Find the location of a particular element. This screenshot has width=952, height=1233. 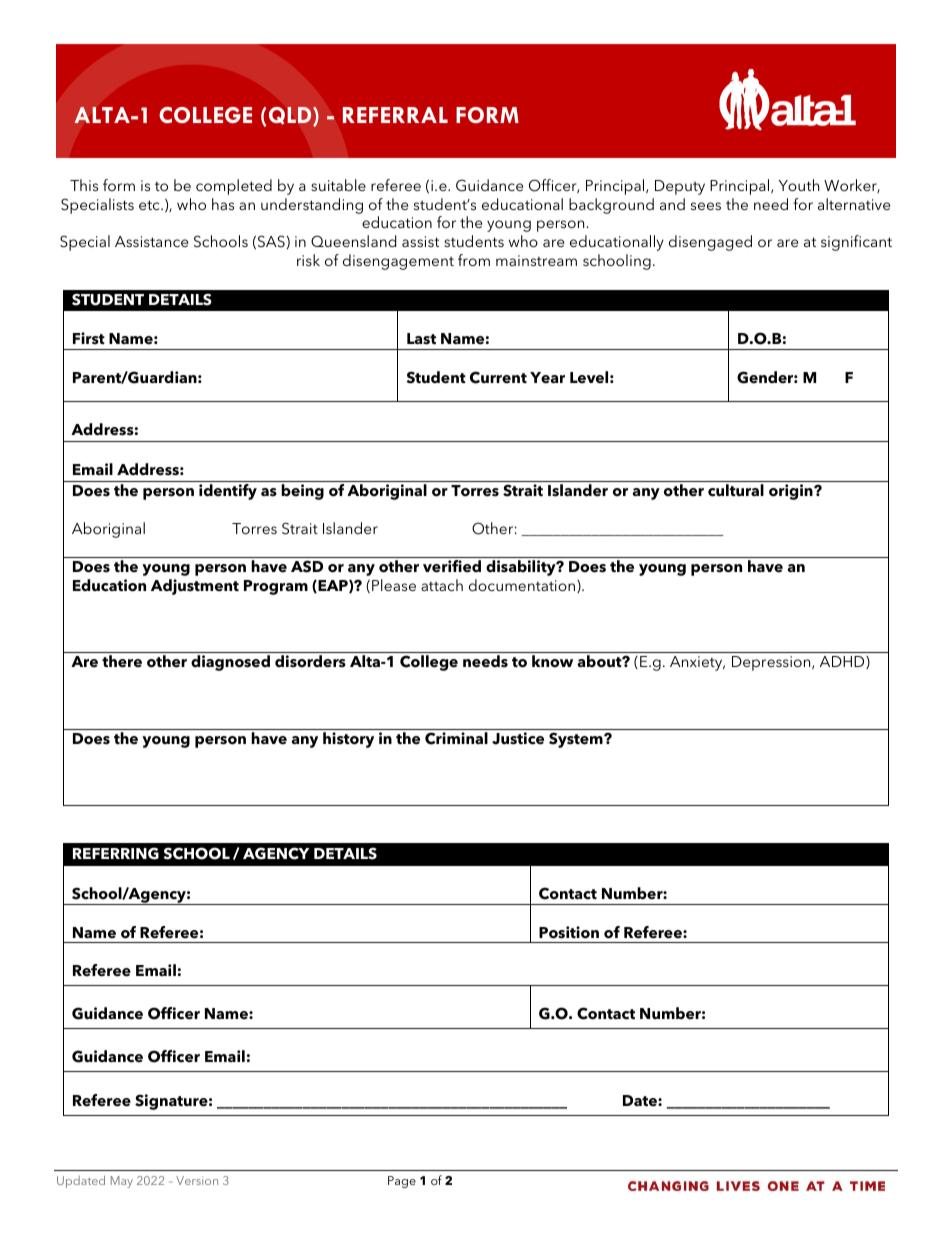

REFERRAL is located at coordinates (395, 115).
